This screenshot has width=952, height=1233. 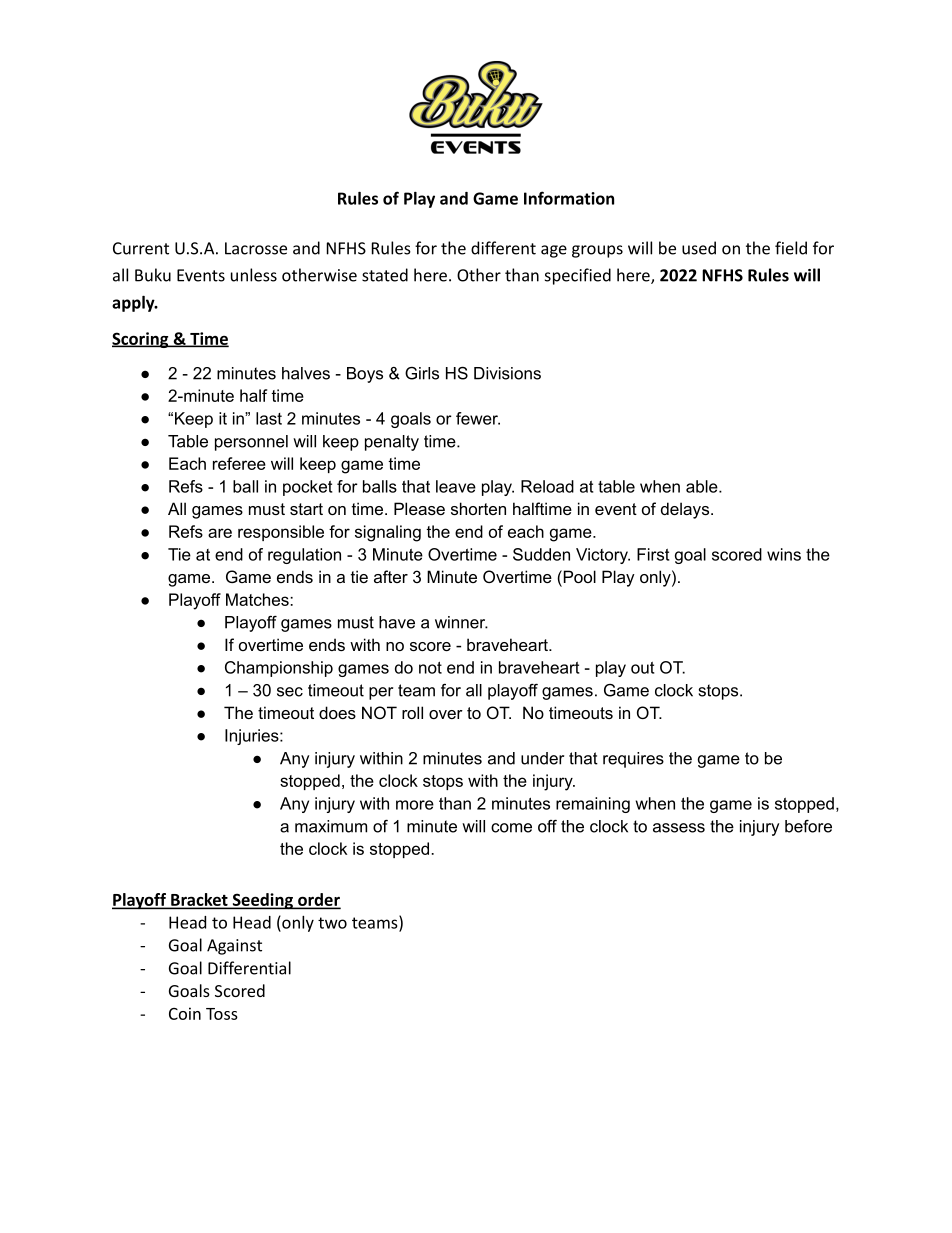 What do you see at coordinates (332, 923) in the screenshot?
I see `two` at bounding box center [332, 923].
